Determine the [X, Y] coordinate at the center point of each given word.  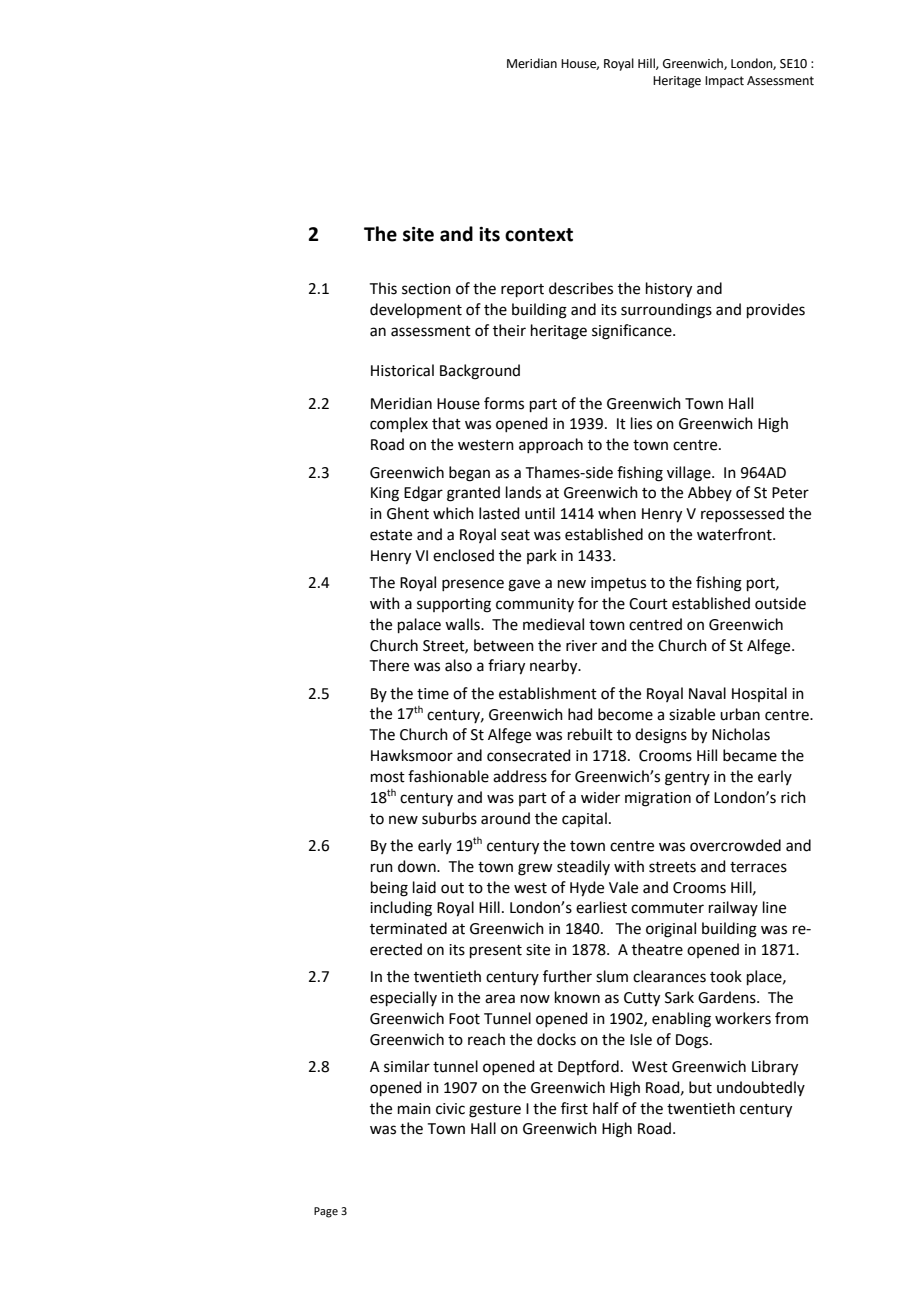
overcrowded [735, 845]
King [385, 494]
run [382, 868]
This [383, 288]
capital [584, 819]
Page [326, 1212]
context [539, 235]
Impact [724, 82]
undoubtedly [761, 1088]
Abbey [710, 493]
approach [551, 445]
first [574, 1108]
